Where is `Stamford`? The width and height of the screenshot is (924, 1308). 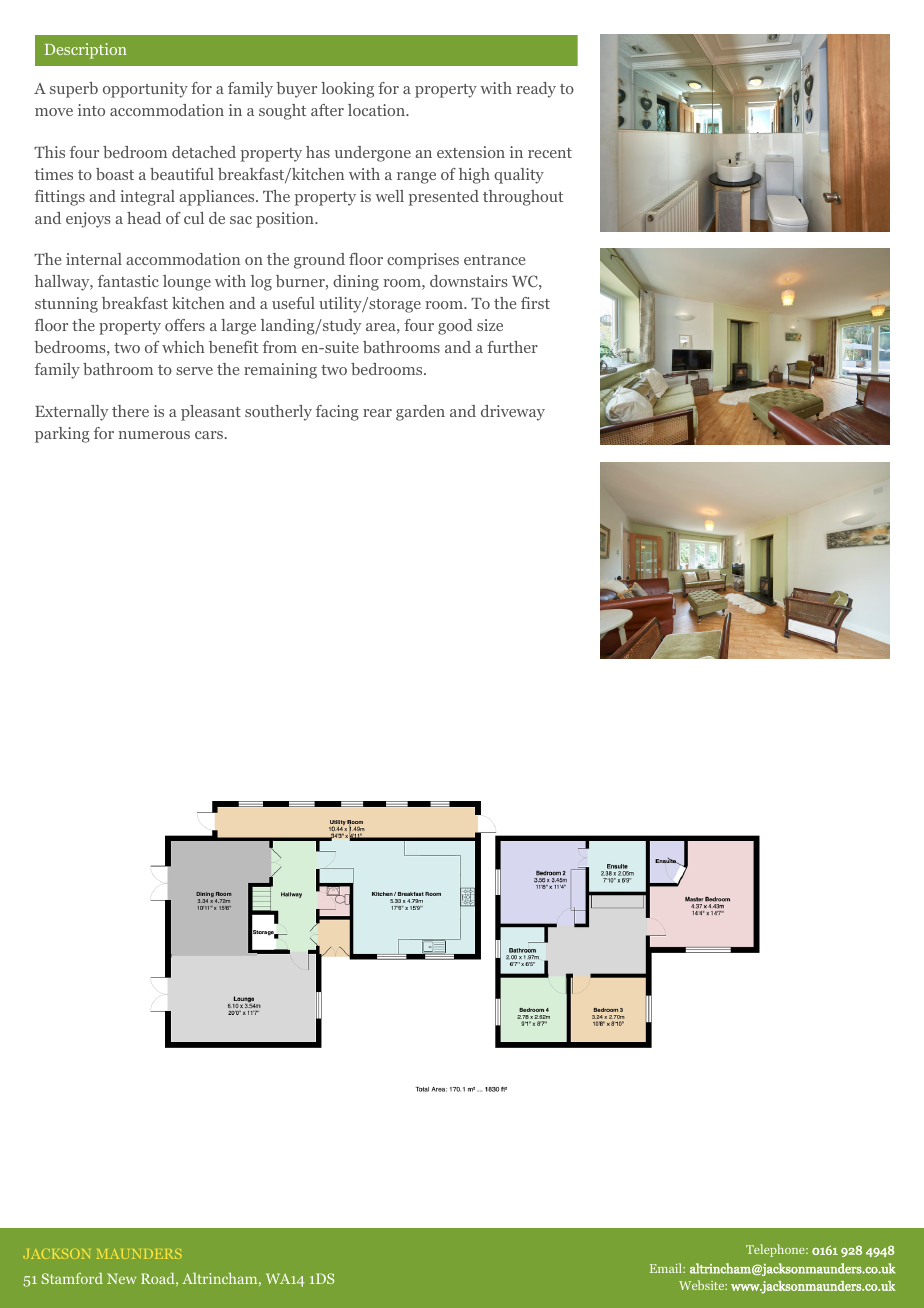
Stamford is located at coordinates (72, 1278).
